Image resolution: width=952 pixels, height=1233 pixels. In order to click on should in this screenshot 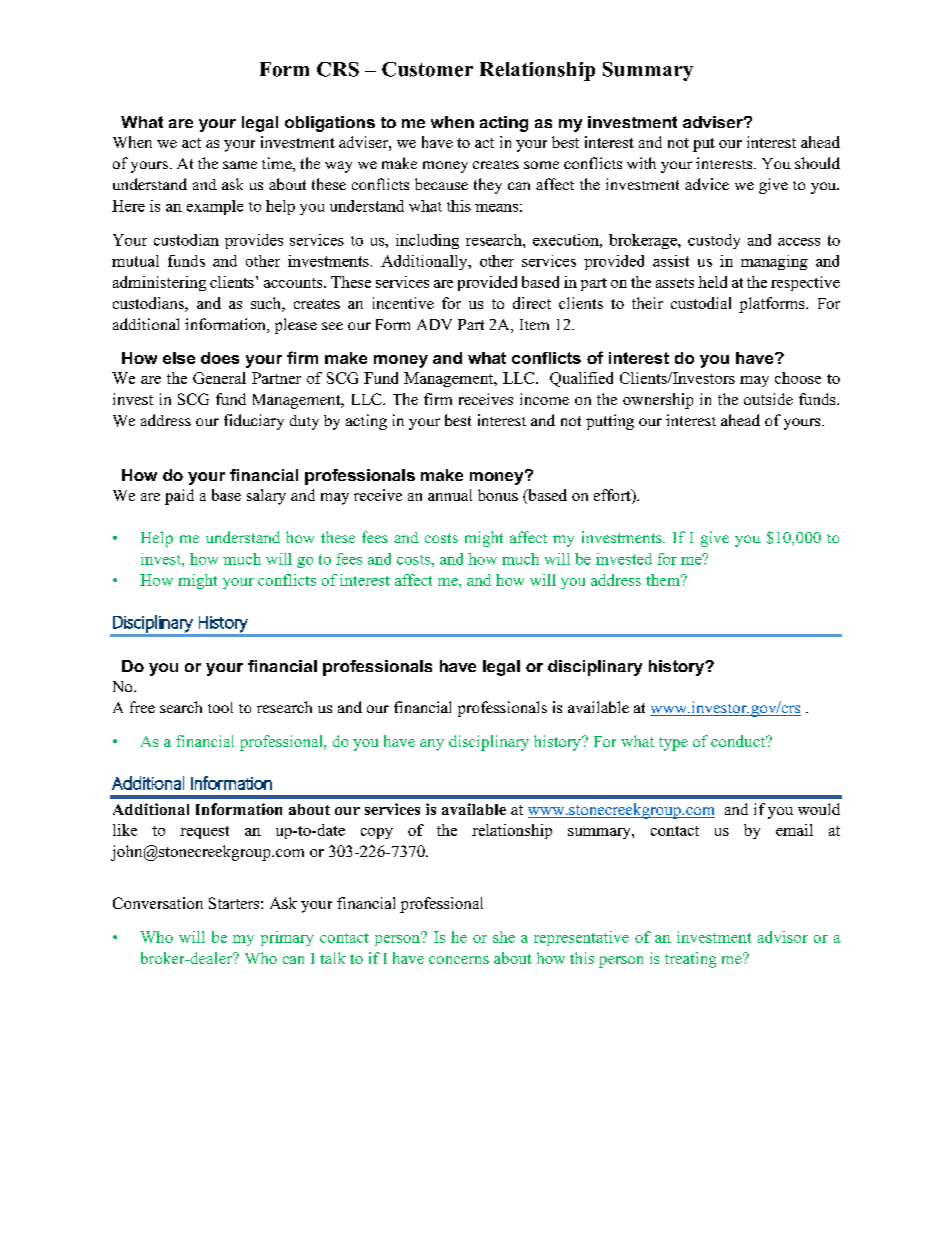, I will do `click(817, 163)`.
